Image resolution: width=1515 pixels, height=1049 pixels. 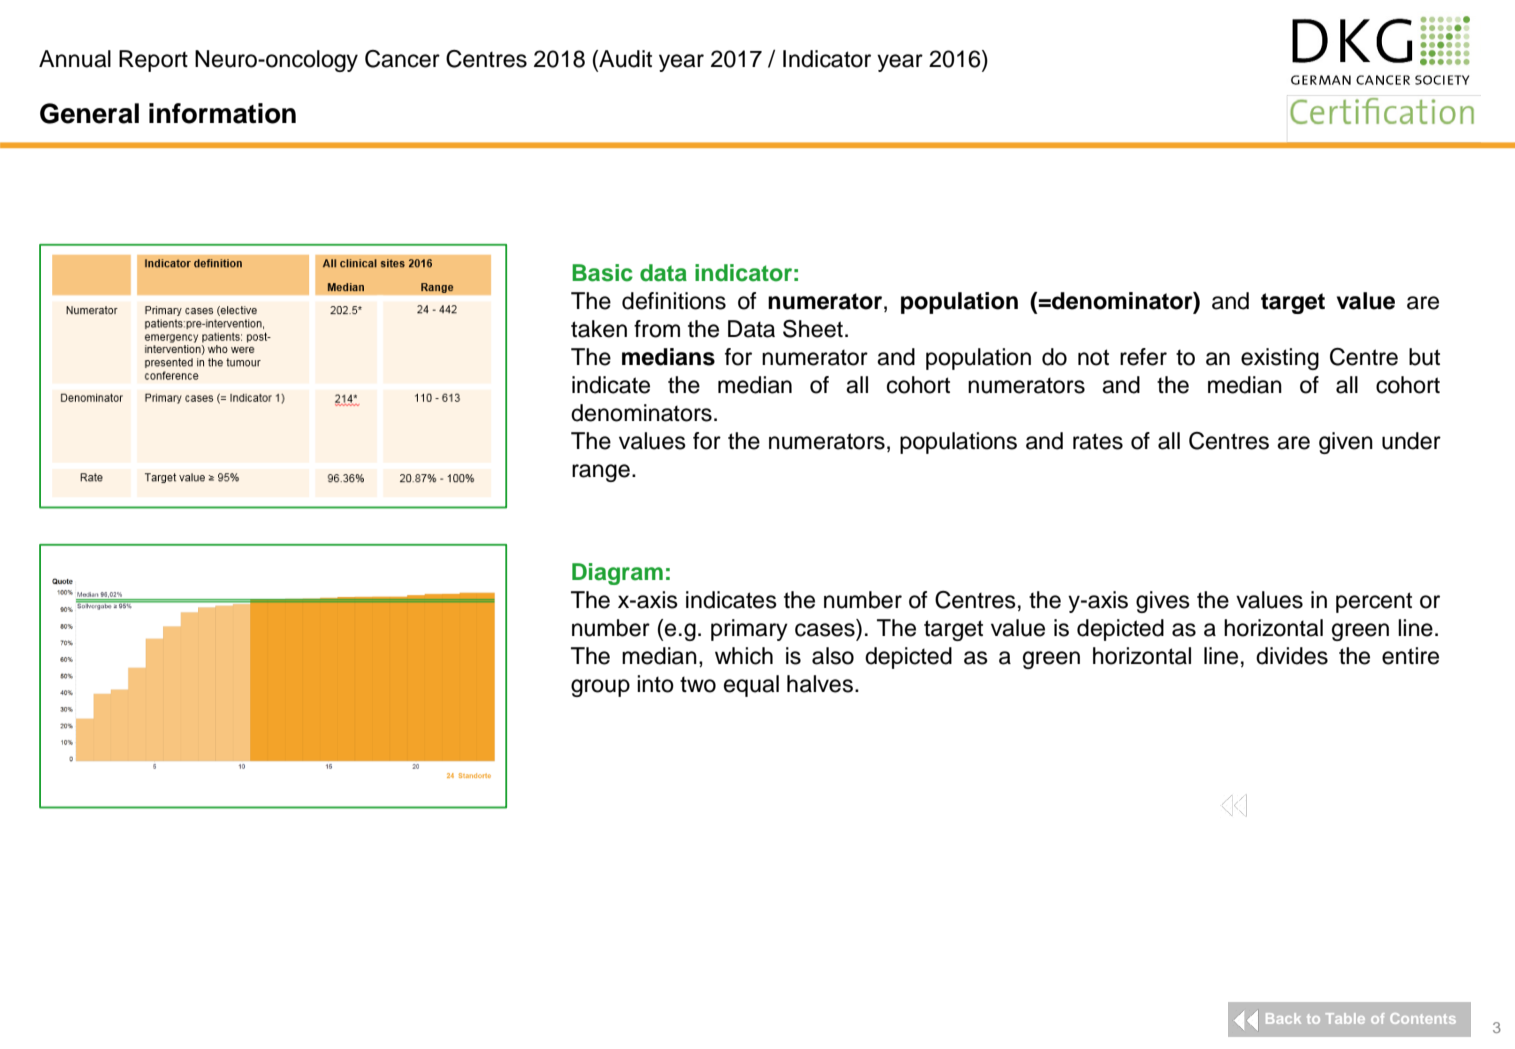 What do you see at coordinates (599, 329) in the page?
I see `taken` at bounding box center [599, 329].
